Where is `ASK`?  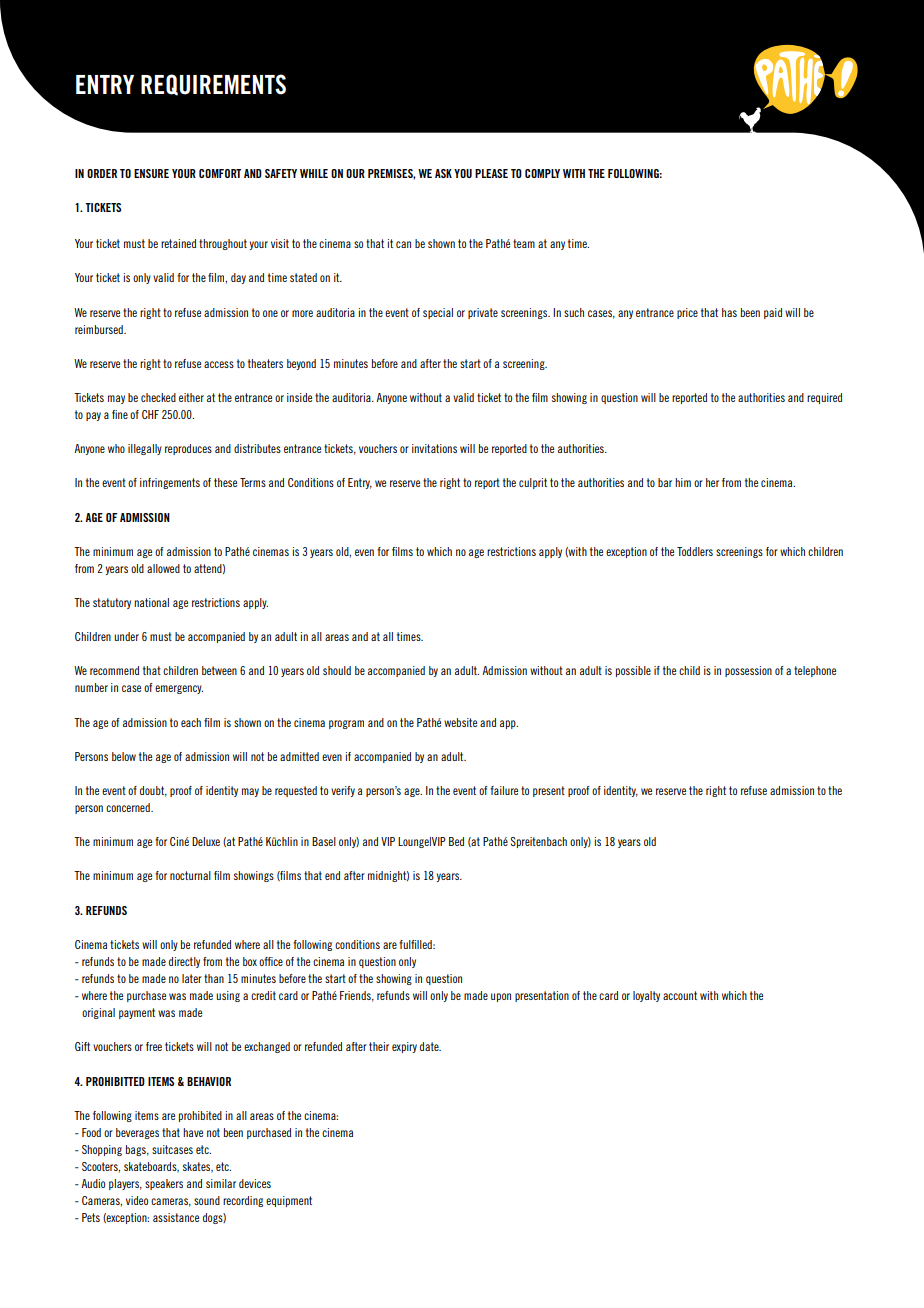 ASK is located at coordinates (443, 173).
